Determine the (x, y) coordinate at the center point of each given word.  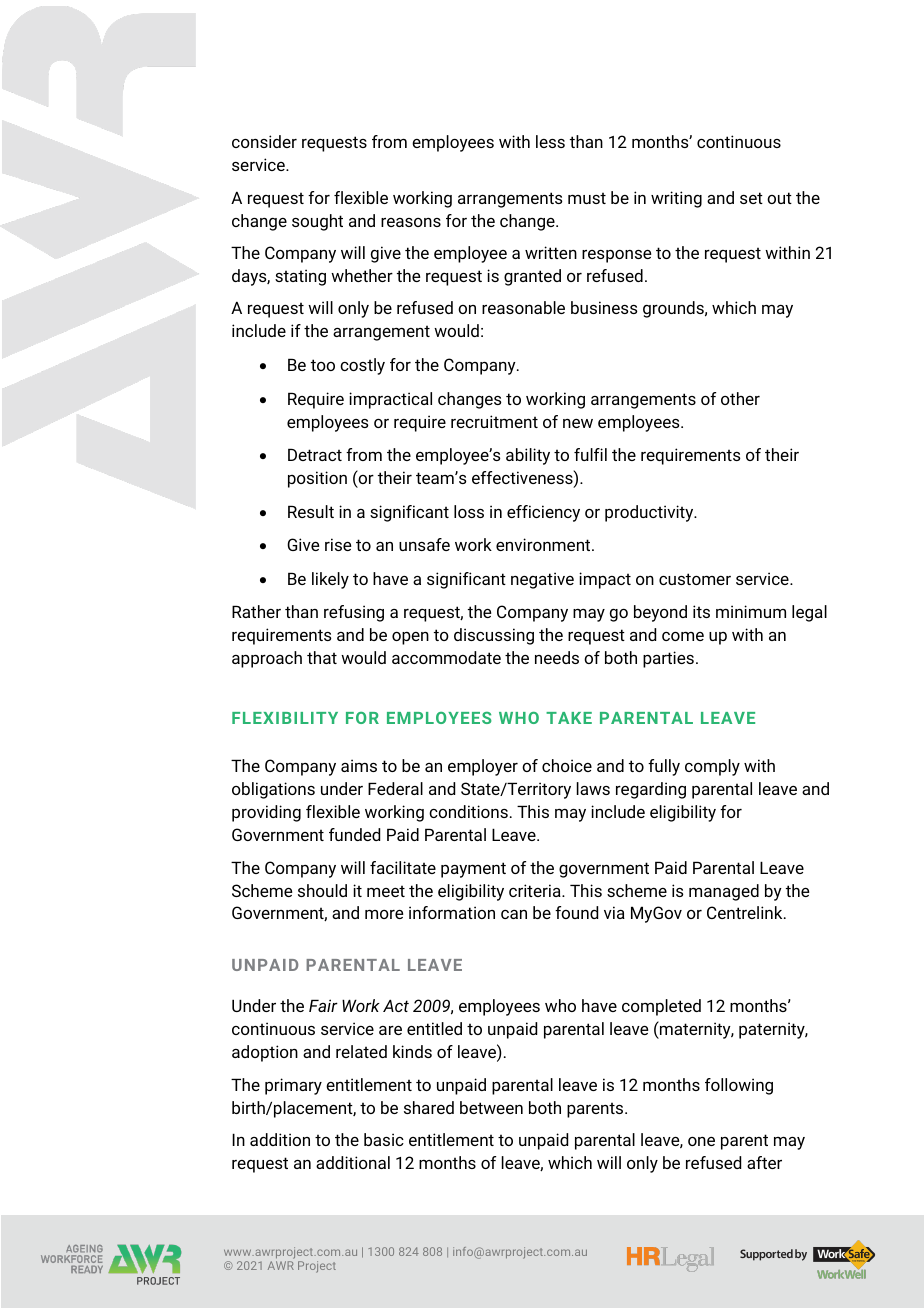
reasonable (523, 307)
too (323, 365)
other (740, 398)
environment (544, 544)
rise (338, 544)
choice (567, 765)
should (322, 890)
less (550, 141)
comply (712, 767)
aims (359, 765)
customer (695, 579)
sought (317, 222)
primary (293, 1086)
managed (724, 892)
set (751, 198)
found (576, 912)
